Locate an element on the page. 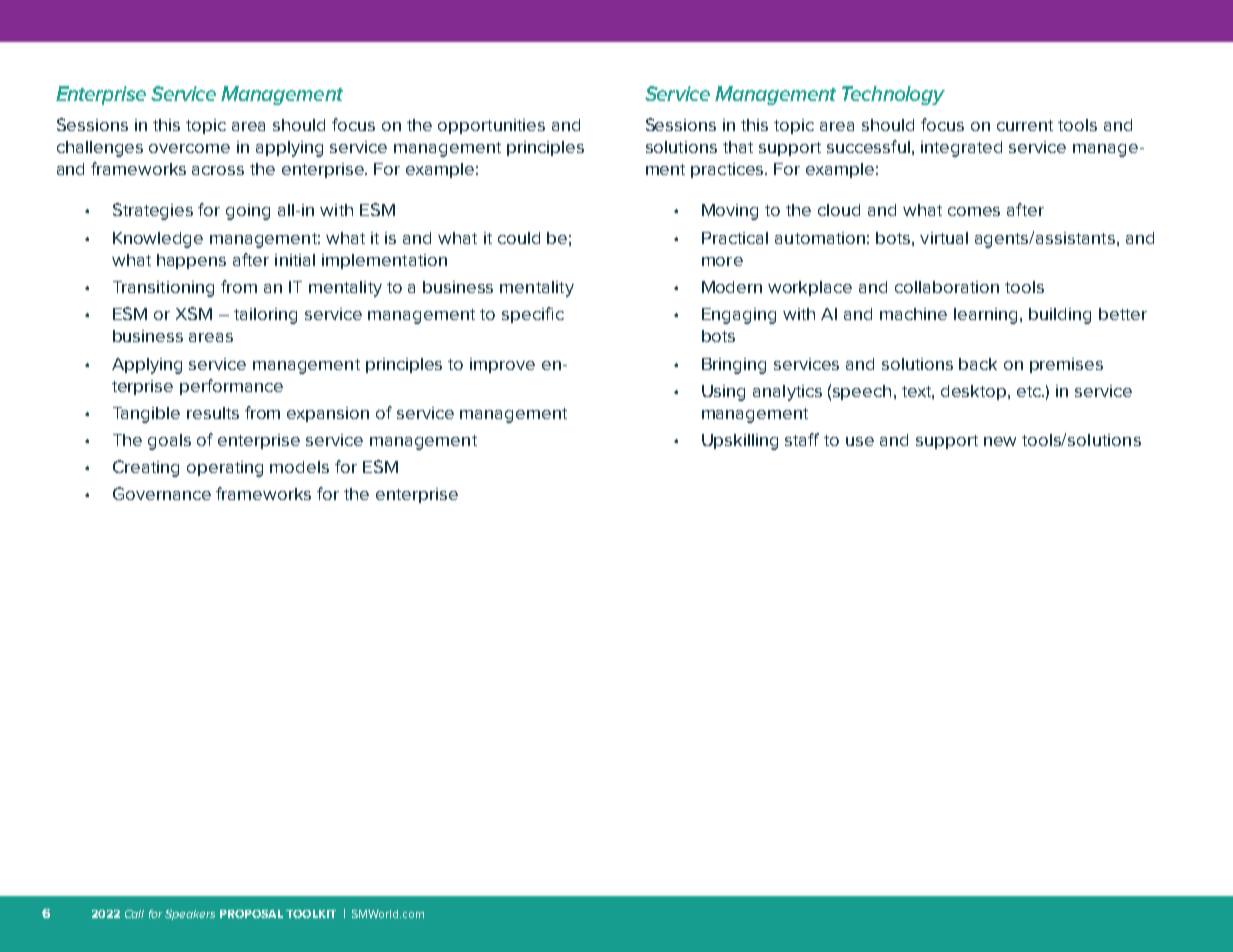  PROPOSAL is located at coordinates (251, 914).
